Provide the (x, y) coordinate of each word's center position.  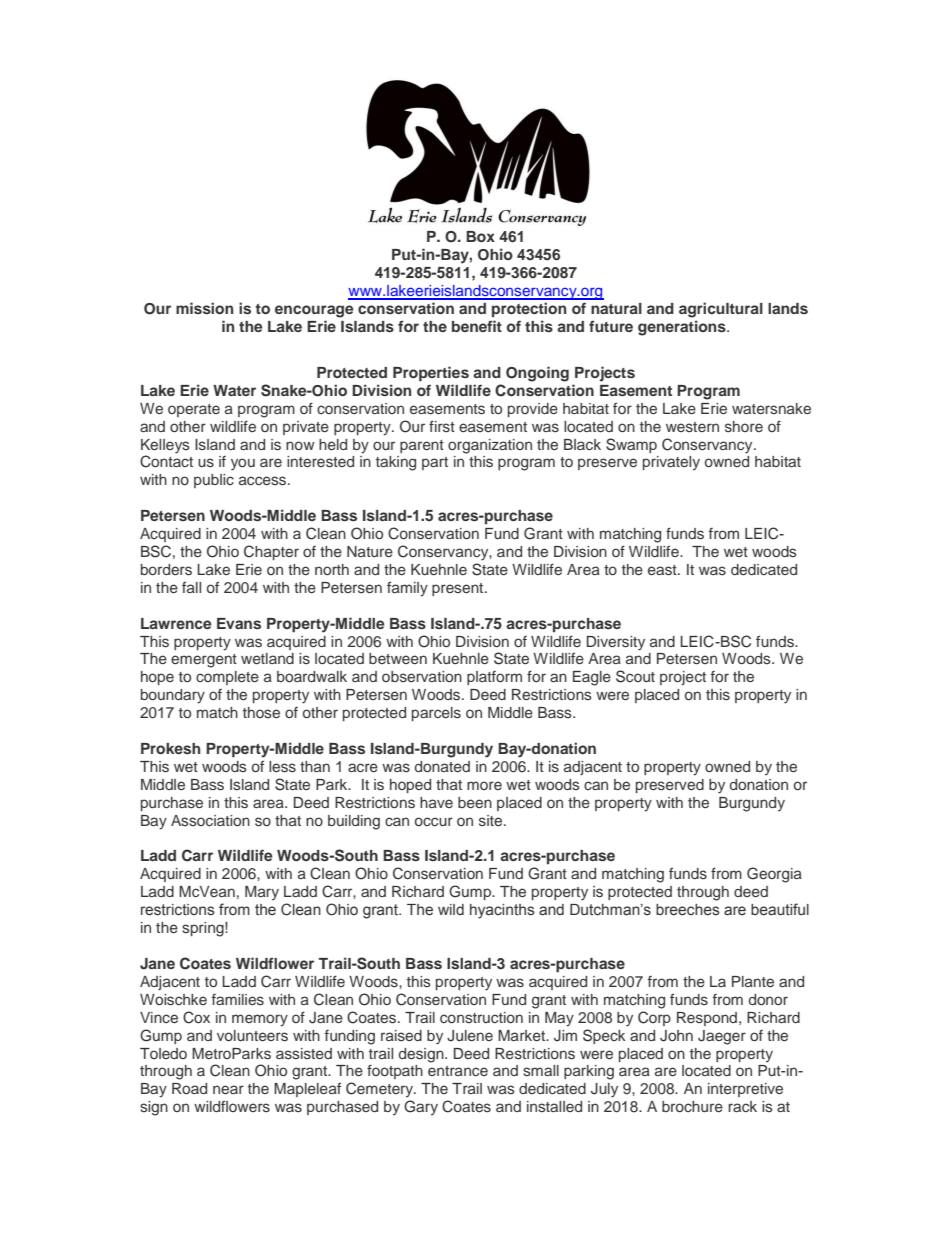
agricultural (721, 310)
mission (204, 308)
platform (494, 678)
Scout (635, 676)
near (228, 1089)
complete (227, 678)
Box (480, 236)
